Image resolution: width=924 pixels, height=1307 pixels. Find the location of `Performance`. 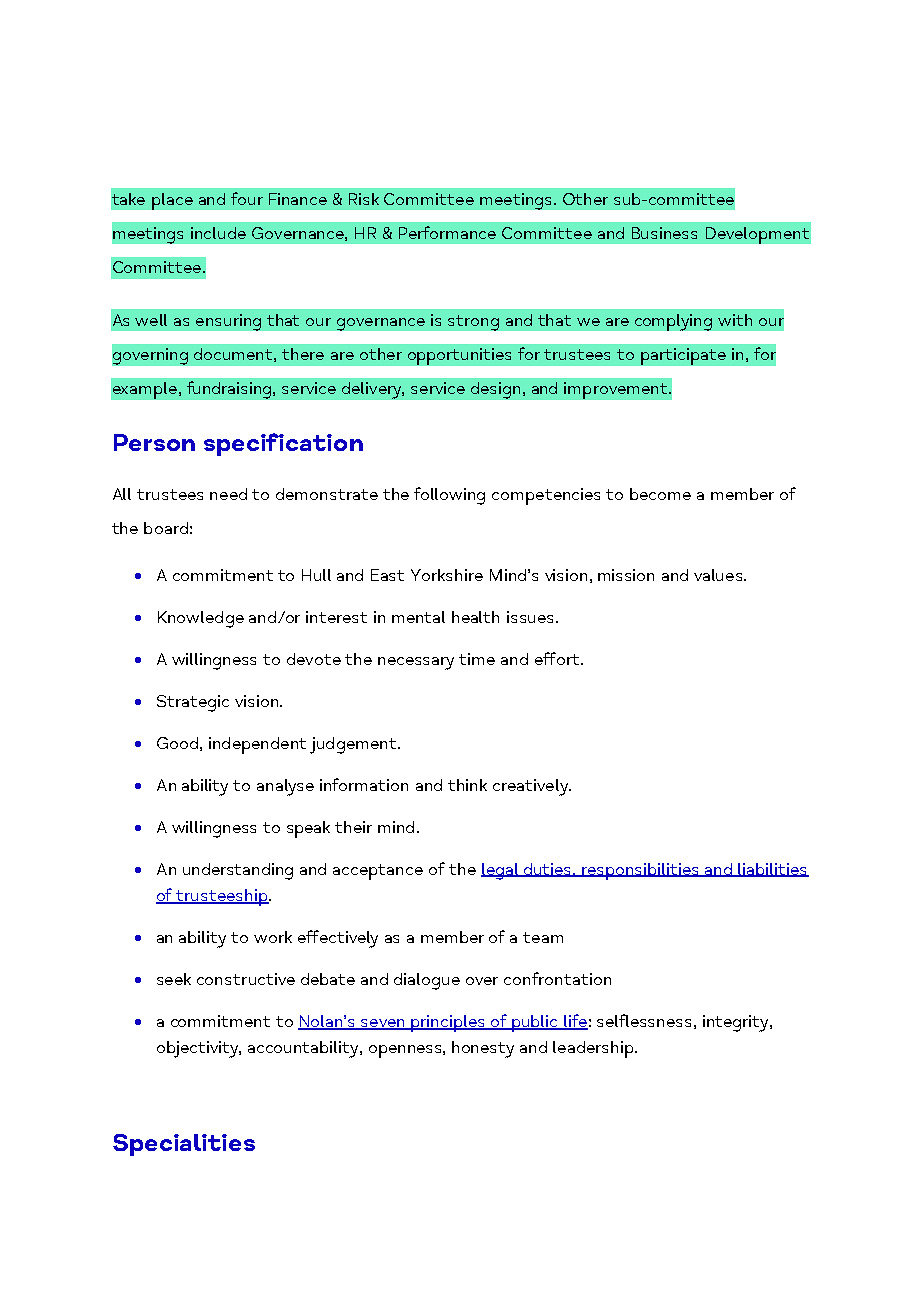

Performance is located at coordinates (447, 232).
